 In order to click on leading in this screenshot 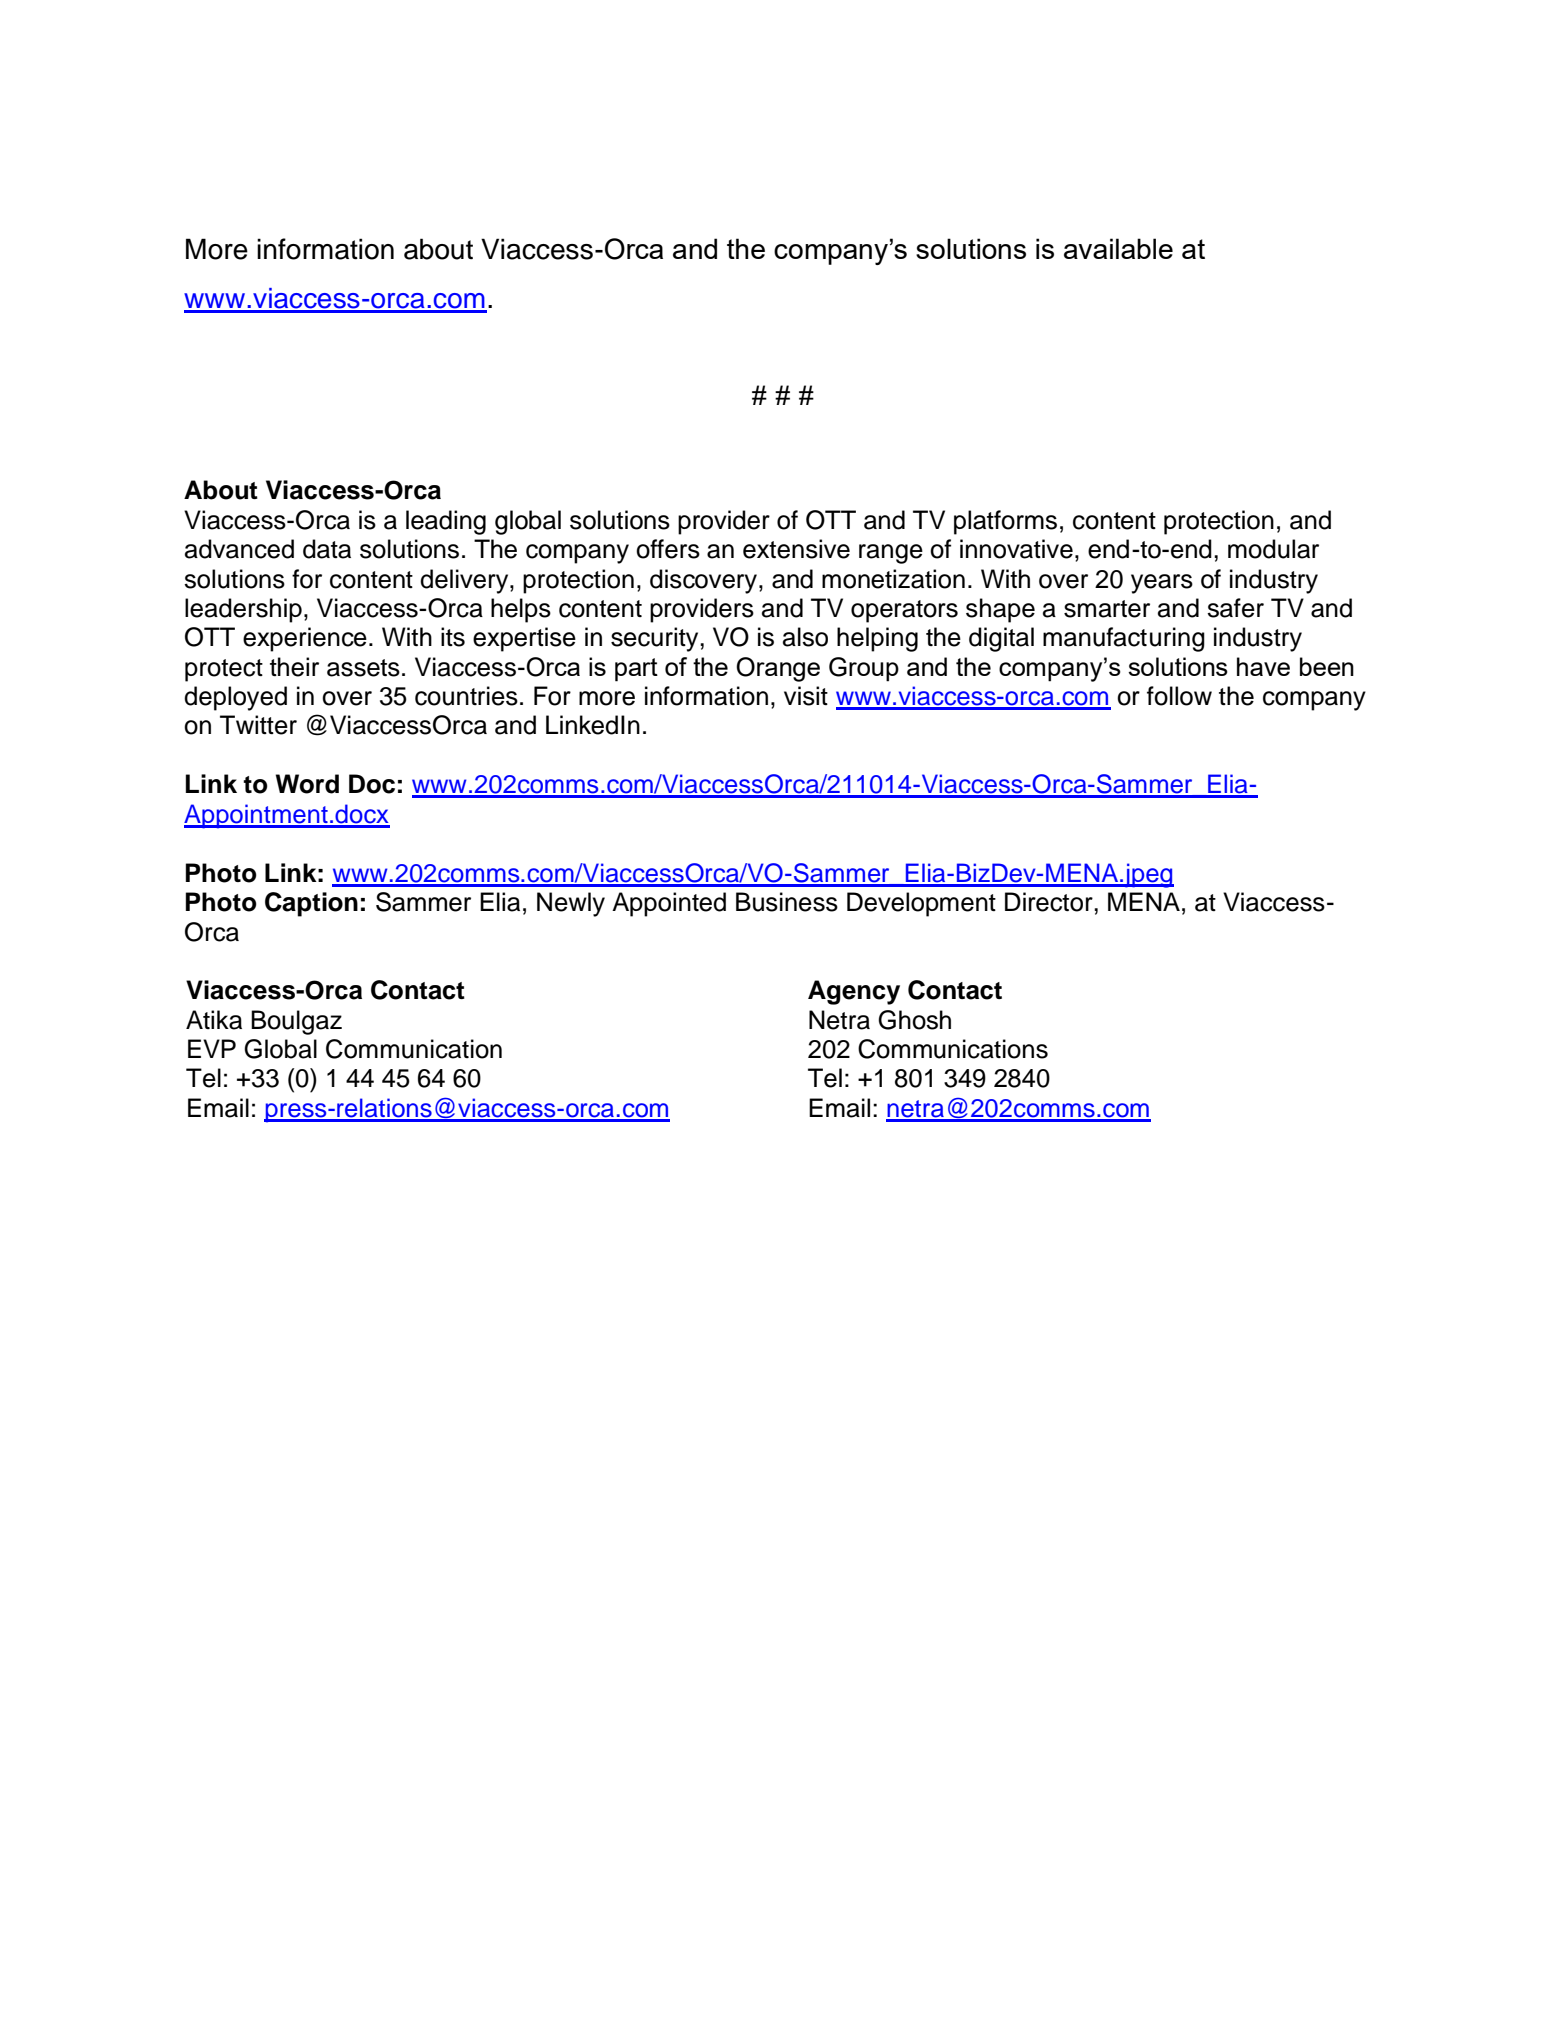, I will do `click(446, 522)`.
